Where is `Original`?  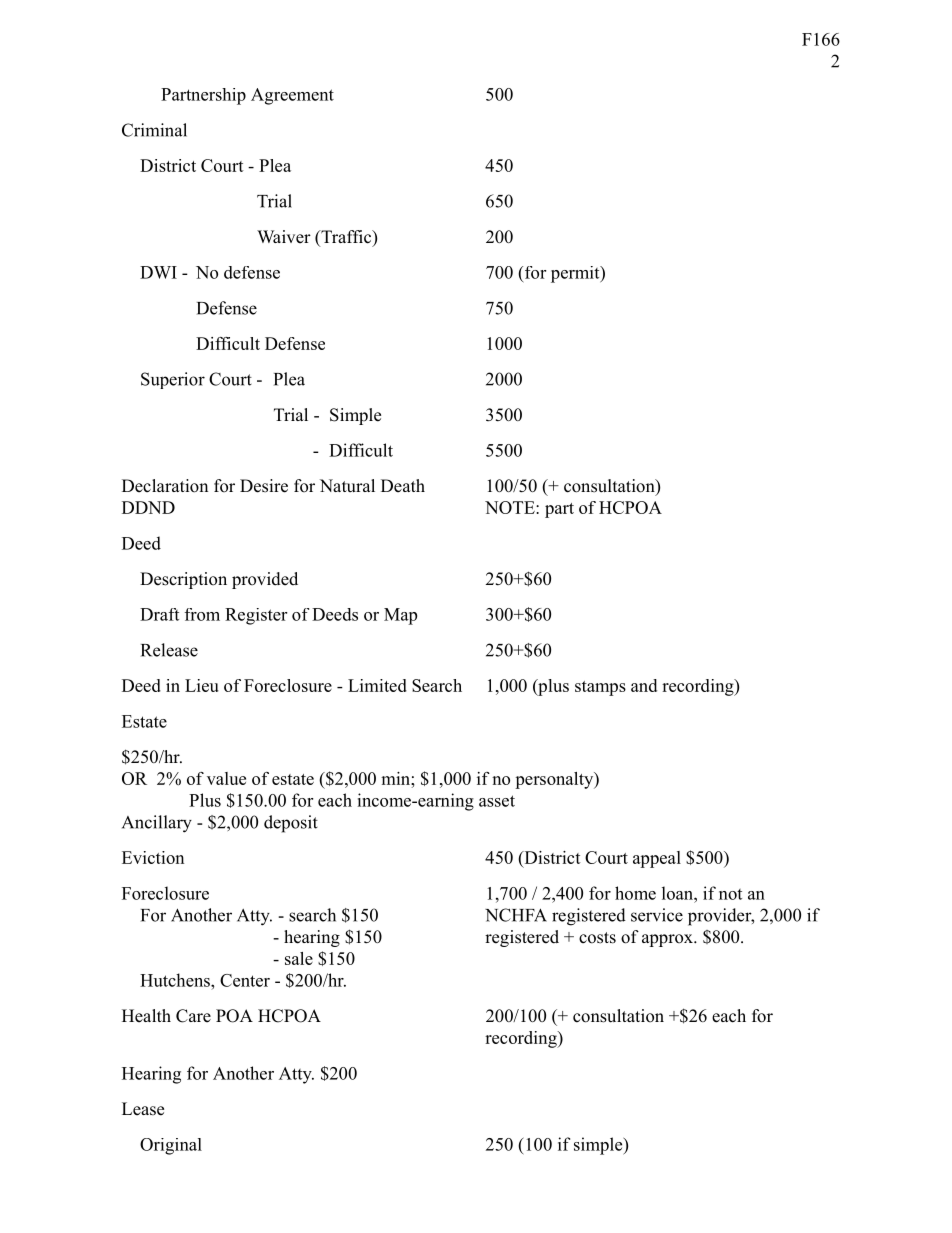 Original is located at coordinates (171, 1146).
